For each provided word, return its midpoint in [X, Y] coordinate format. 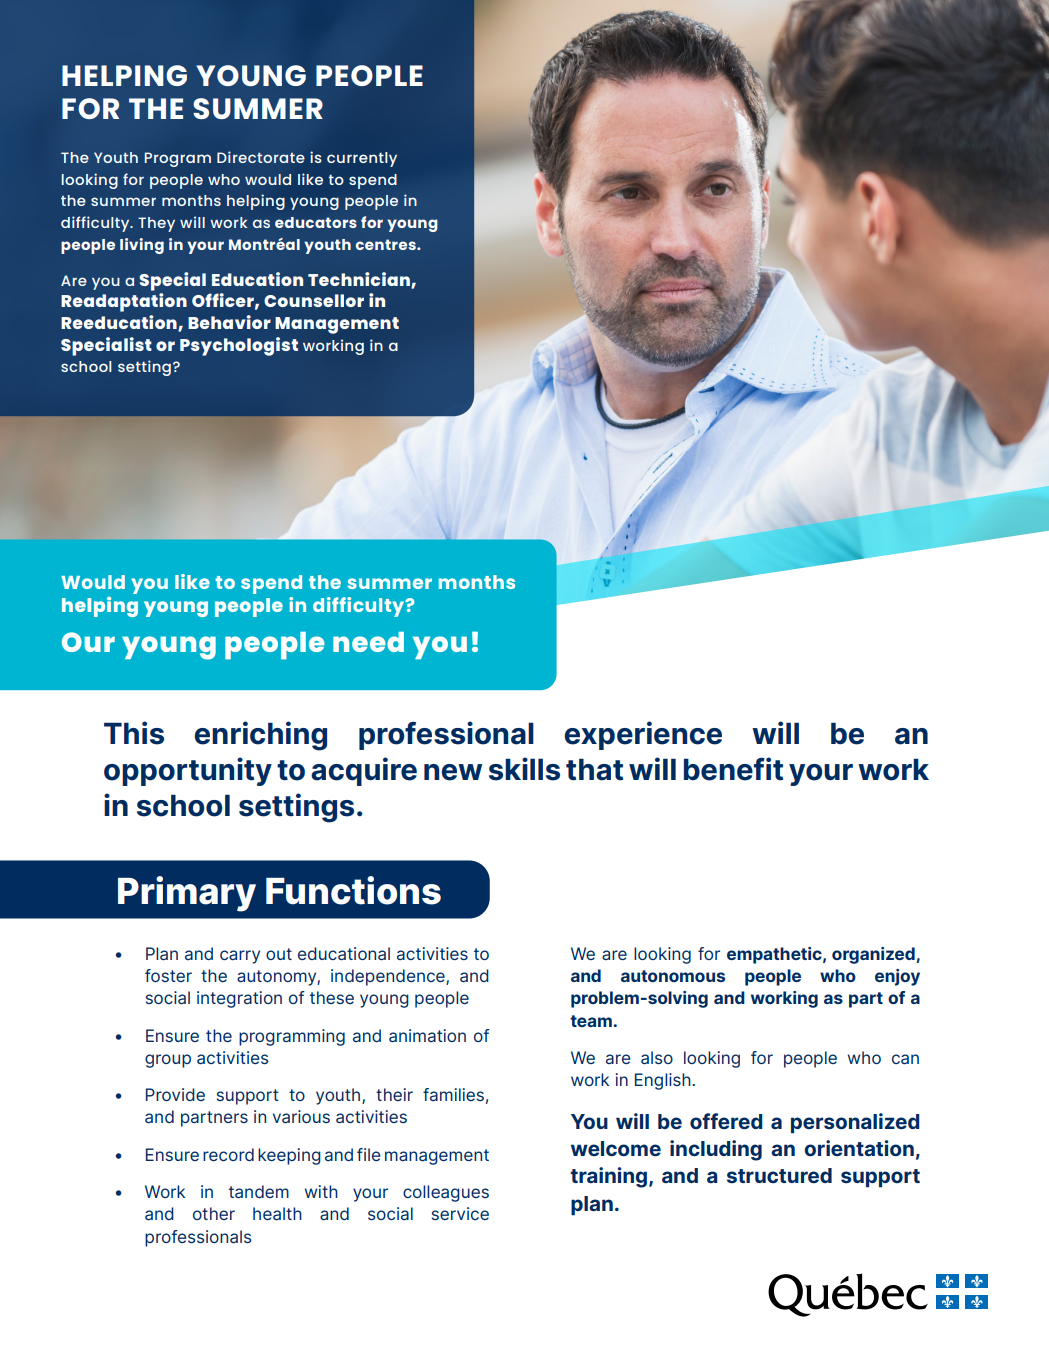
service [460, 1213]
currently [362, 159]
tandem [259, 1191]
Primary [187, 894]
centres [387, 244]
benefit [733, 769]
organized [874, 955]
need [368, 642]
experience [643, 735]
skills [524, 769]
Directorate [261, 157]
